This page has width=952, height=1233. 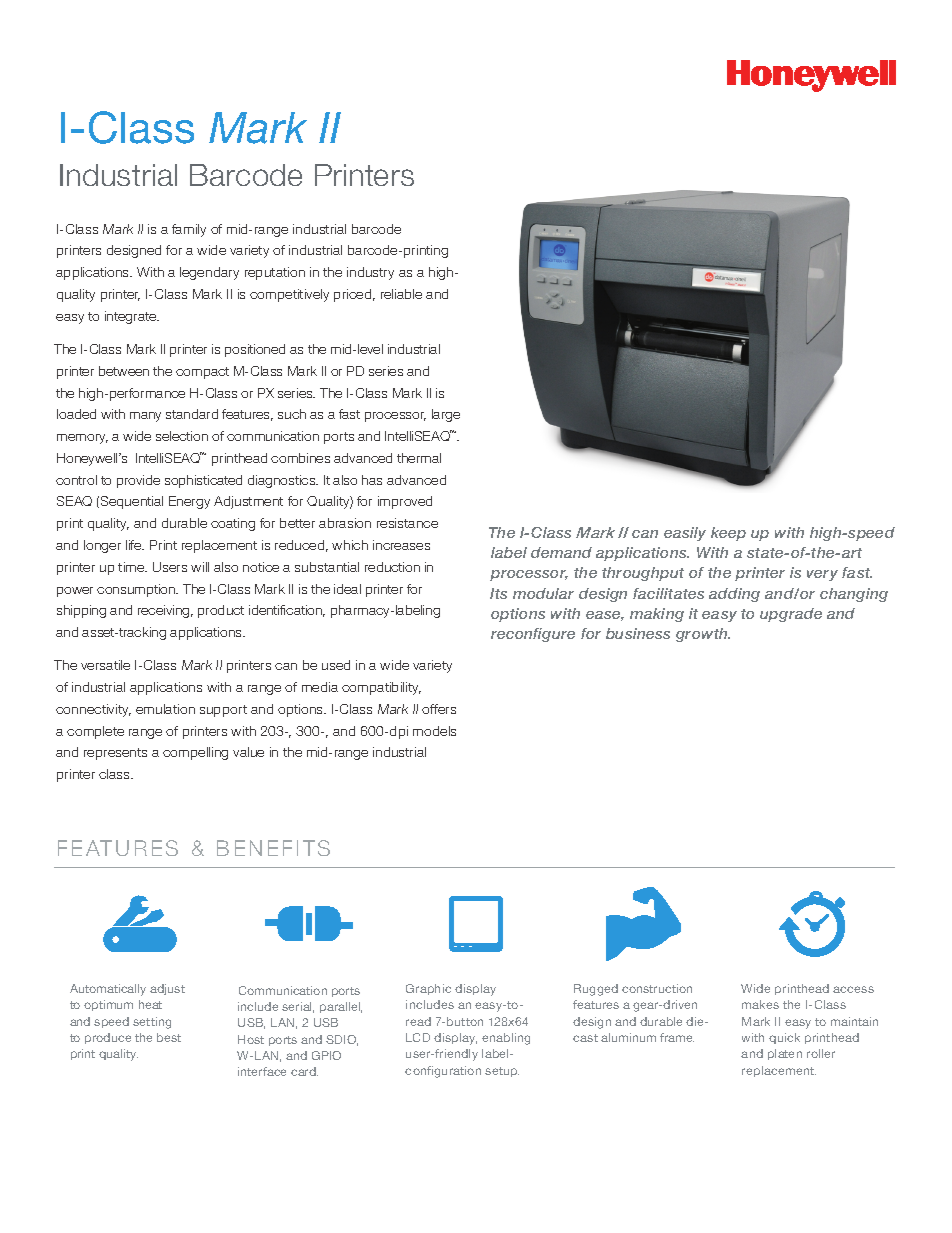 What do you see at coordinates (703, 635) in the page?
I see `growth` at bounding box center [703, 635].
